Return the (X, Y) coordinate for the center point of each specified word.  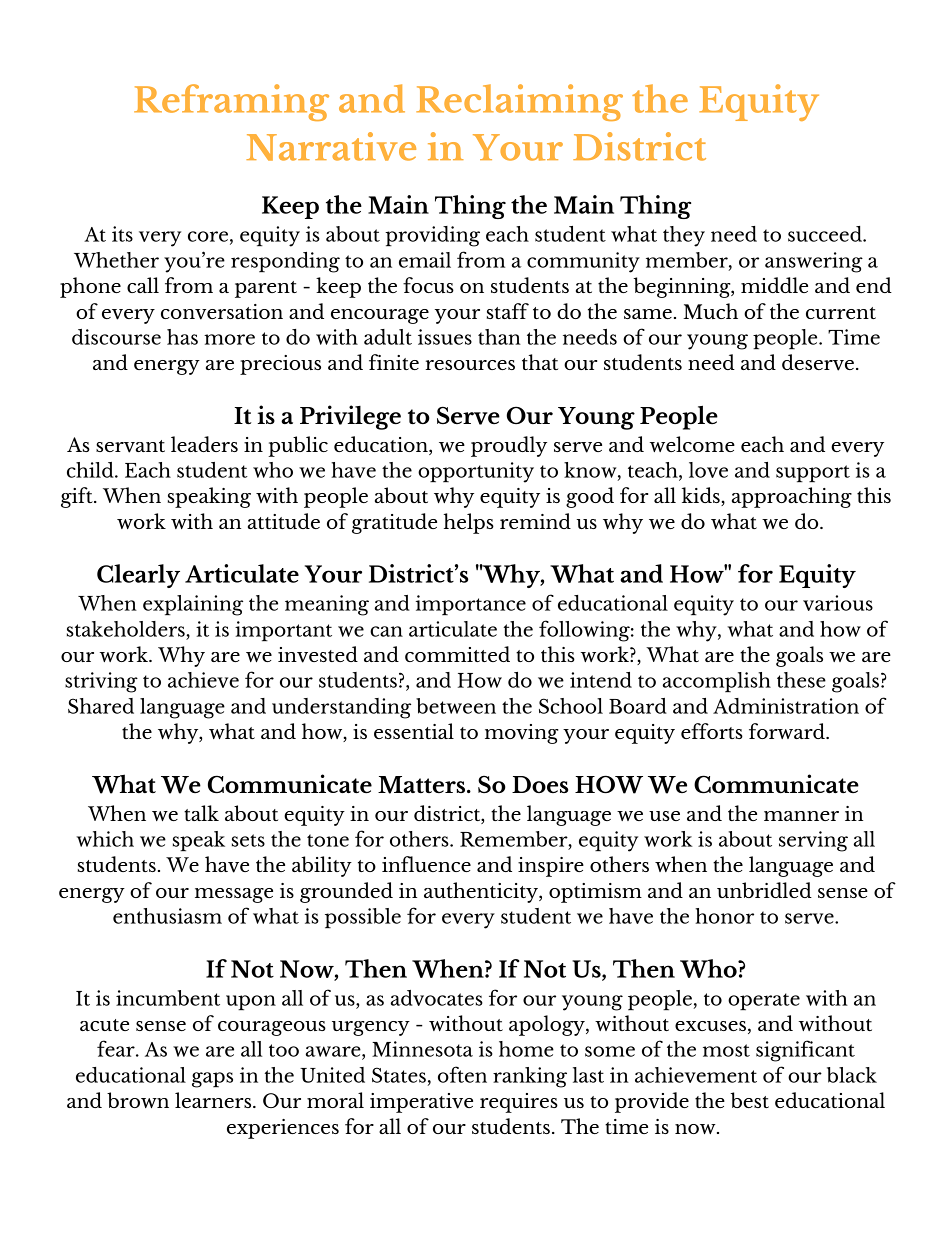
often (462, 1074)
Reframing (231, 102)
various (838, 603)
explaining (193, 605)
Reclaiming (519, 102)
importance (471, 605)
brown (138, 1100)
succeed (826, 234)
